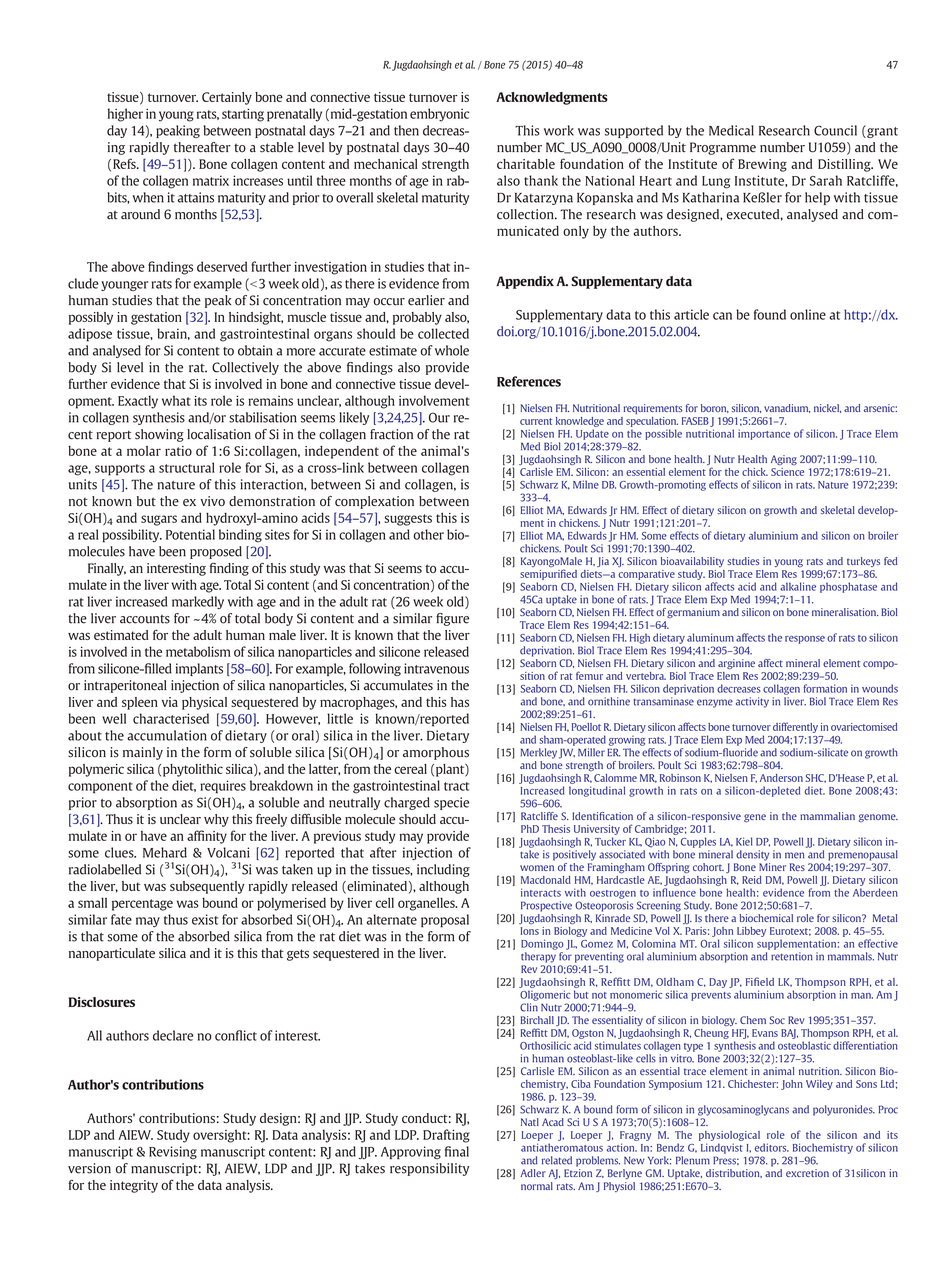 The height and width of the screenshot is (1270, 952). Describe the element at coordinates (243, 115) in the screenshot. I see `starting` at that location.
